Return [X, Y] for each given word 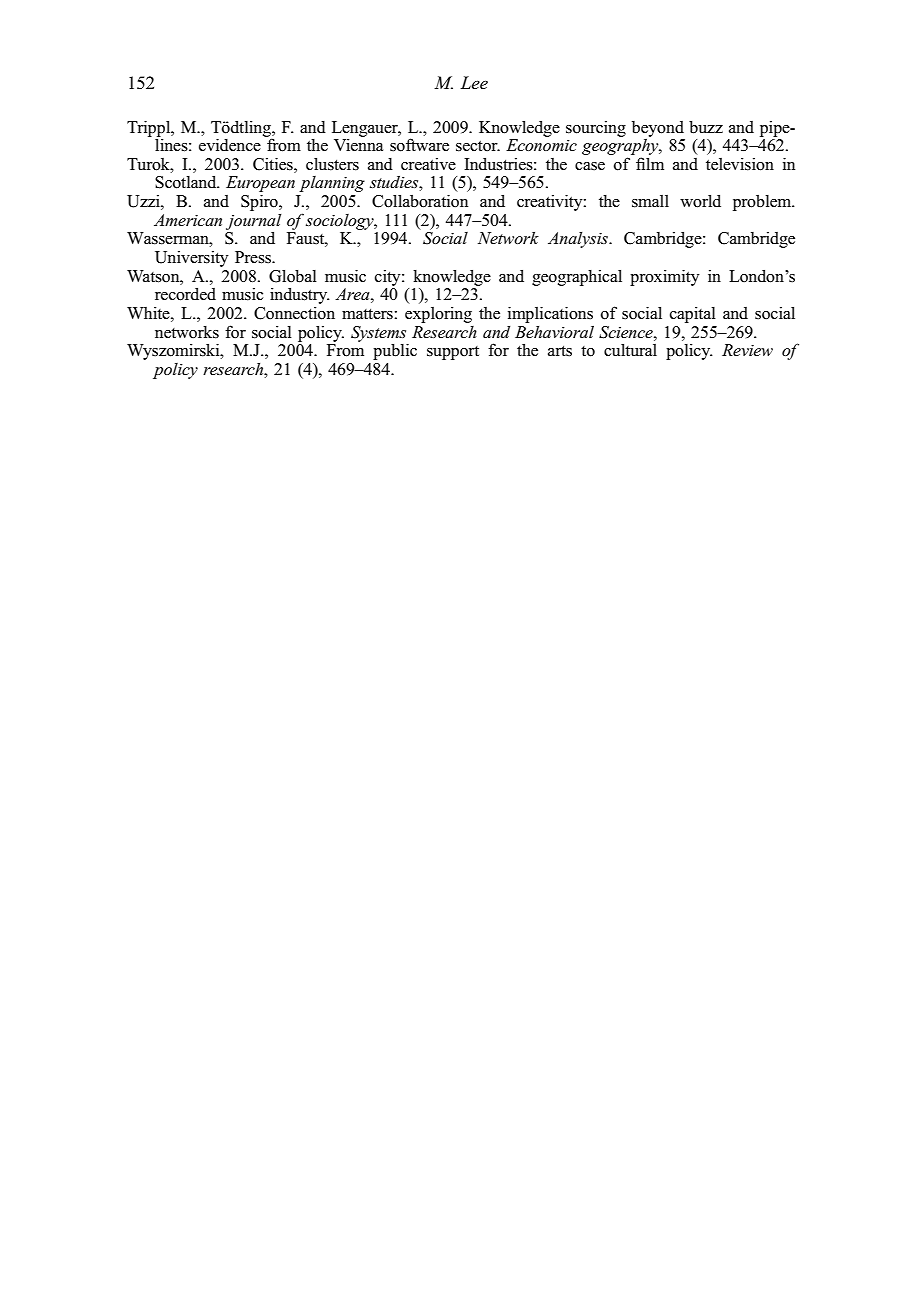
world [700, 201]
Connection [294, 313]
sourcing [596, 129]
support [453, 353]
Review [747, 350]
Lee [474, 83]
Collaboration [420, 201]
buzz [706, 127]
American [188, 220]
